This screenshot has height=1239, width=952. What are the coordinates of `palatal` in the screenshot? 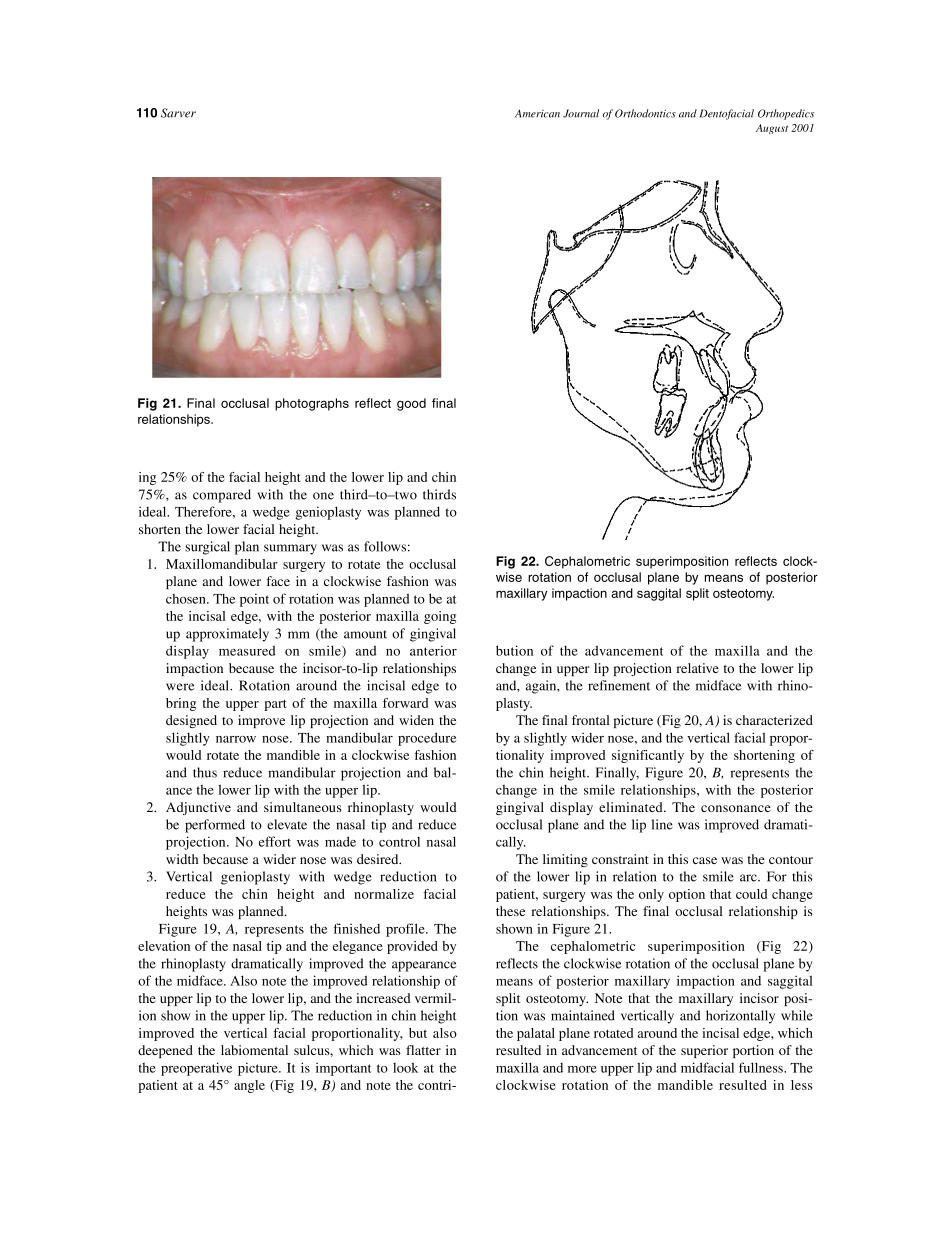 It's located at (536, 1034).
